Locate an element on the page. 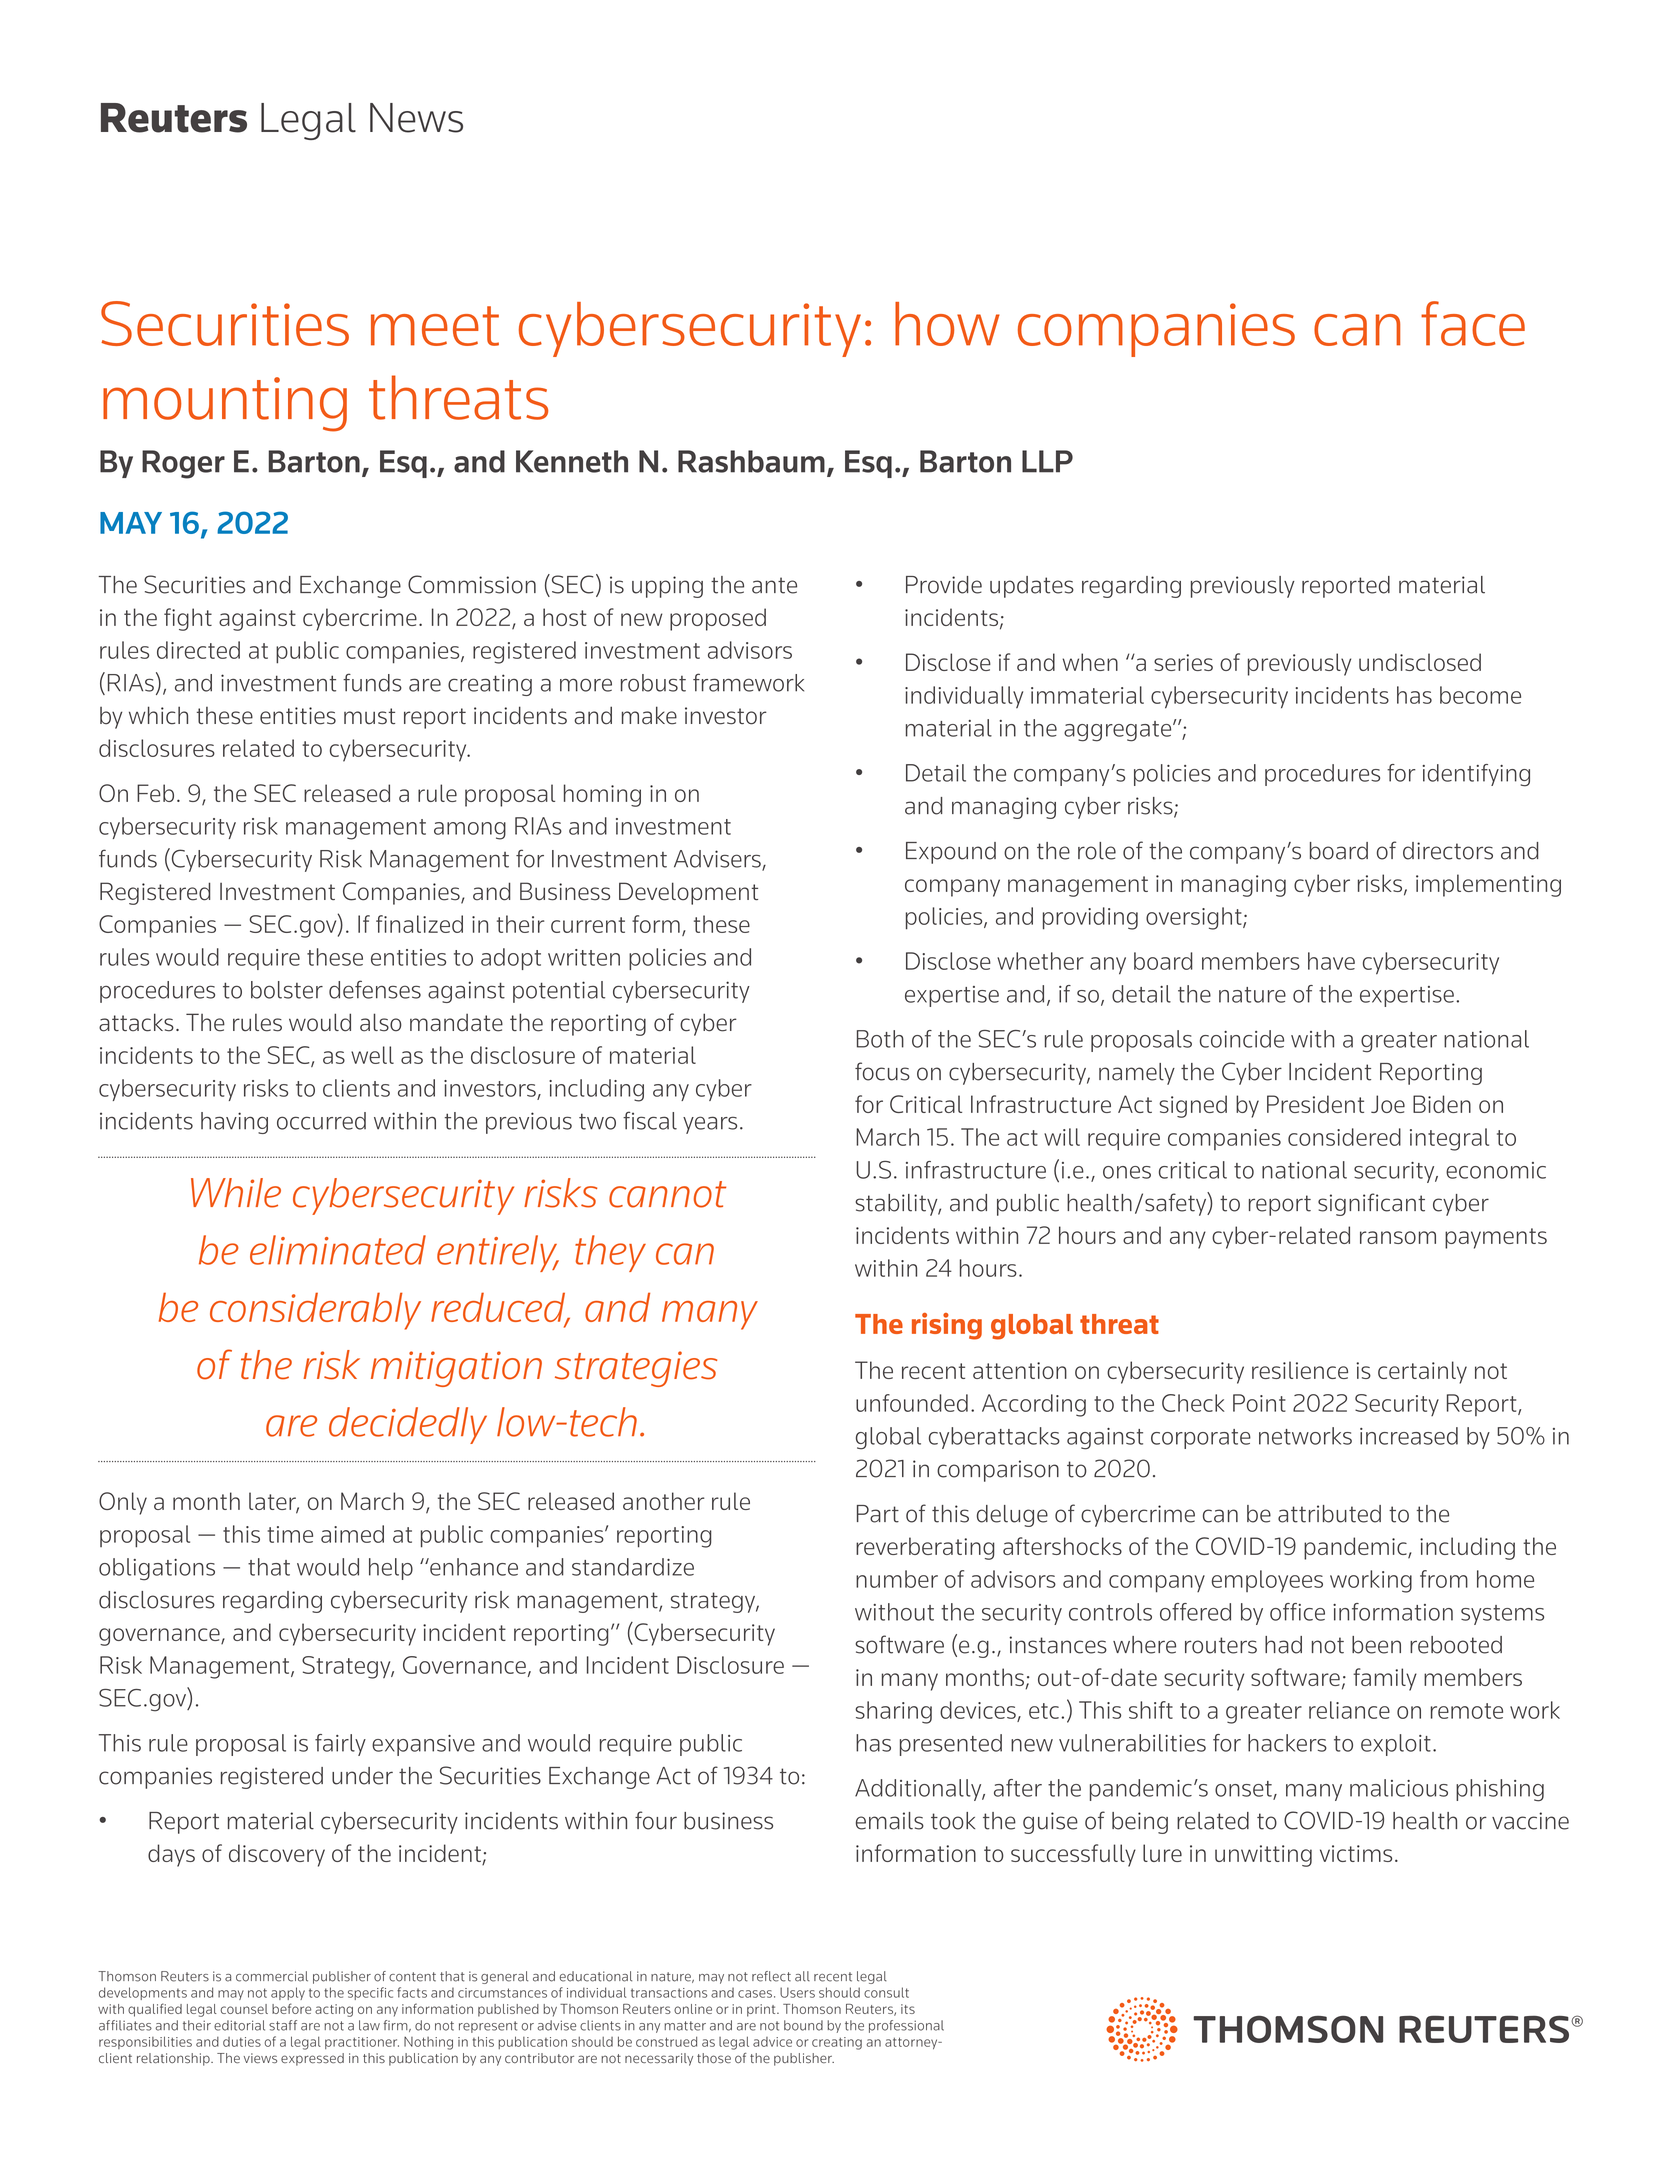  Joe is located at coordinates (1388, 1104).
